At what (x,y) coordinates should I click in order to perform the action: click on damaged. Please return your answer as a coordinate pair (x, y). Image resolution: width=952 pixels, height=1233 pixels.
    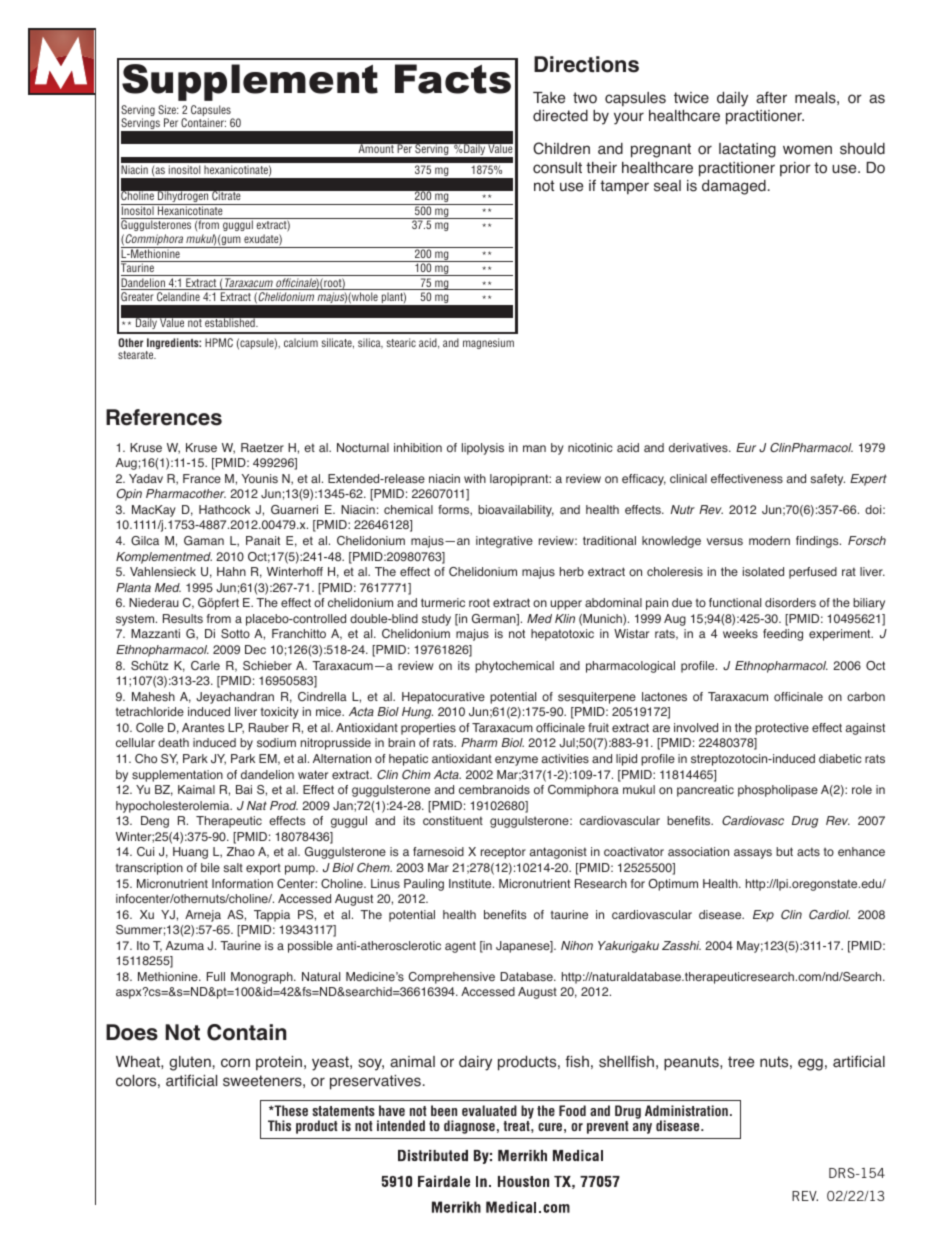
    Looking at the image, I should click on (734, 187).
